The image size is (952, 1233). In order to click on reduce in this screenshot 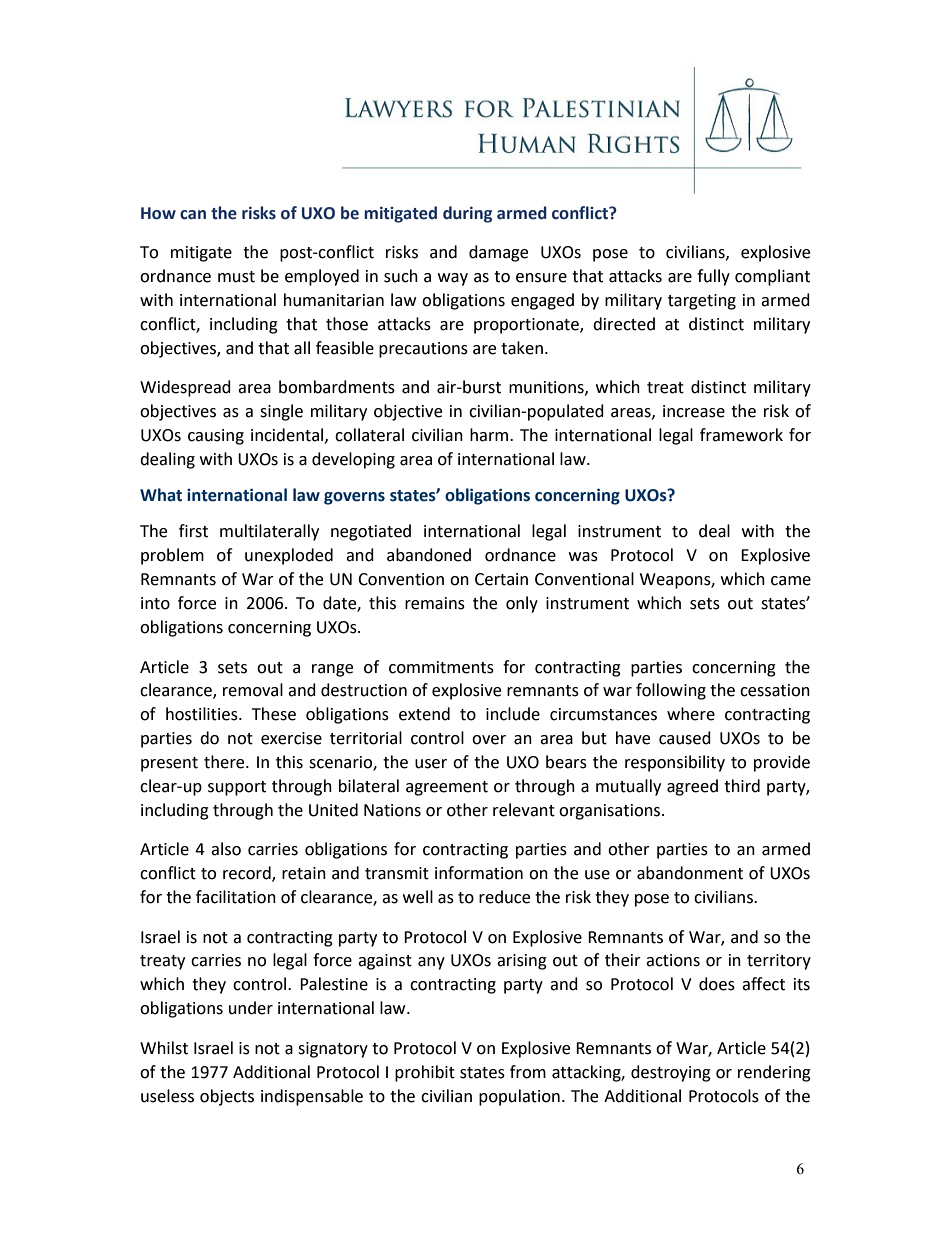, I will do `click(504, 897)`.
